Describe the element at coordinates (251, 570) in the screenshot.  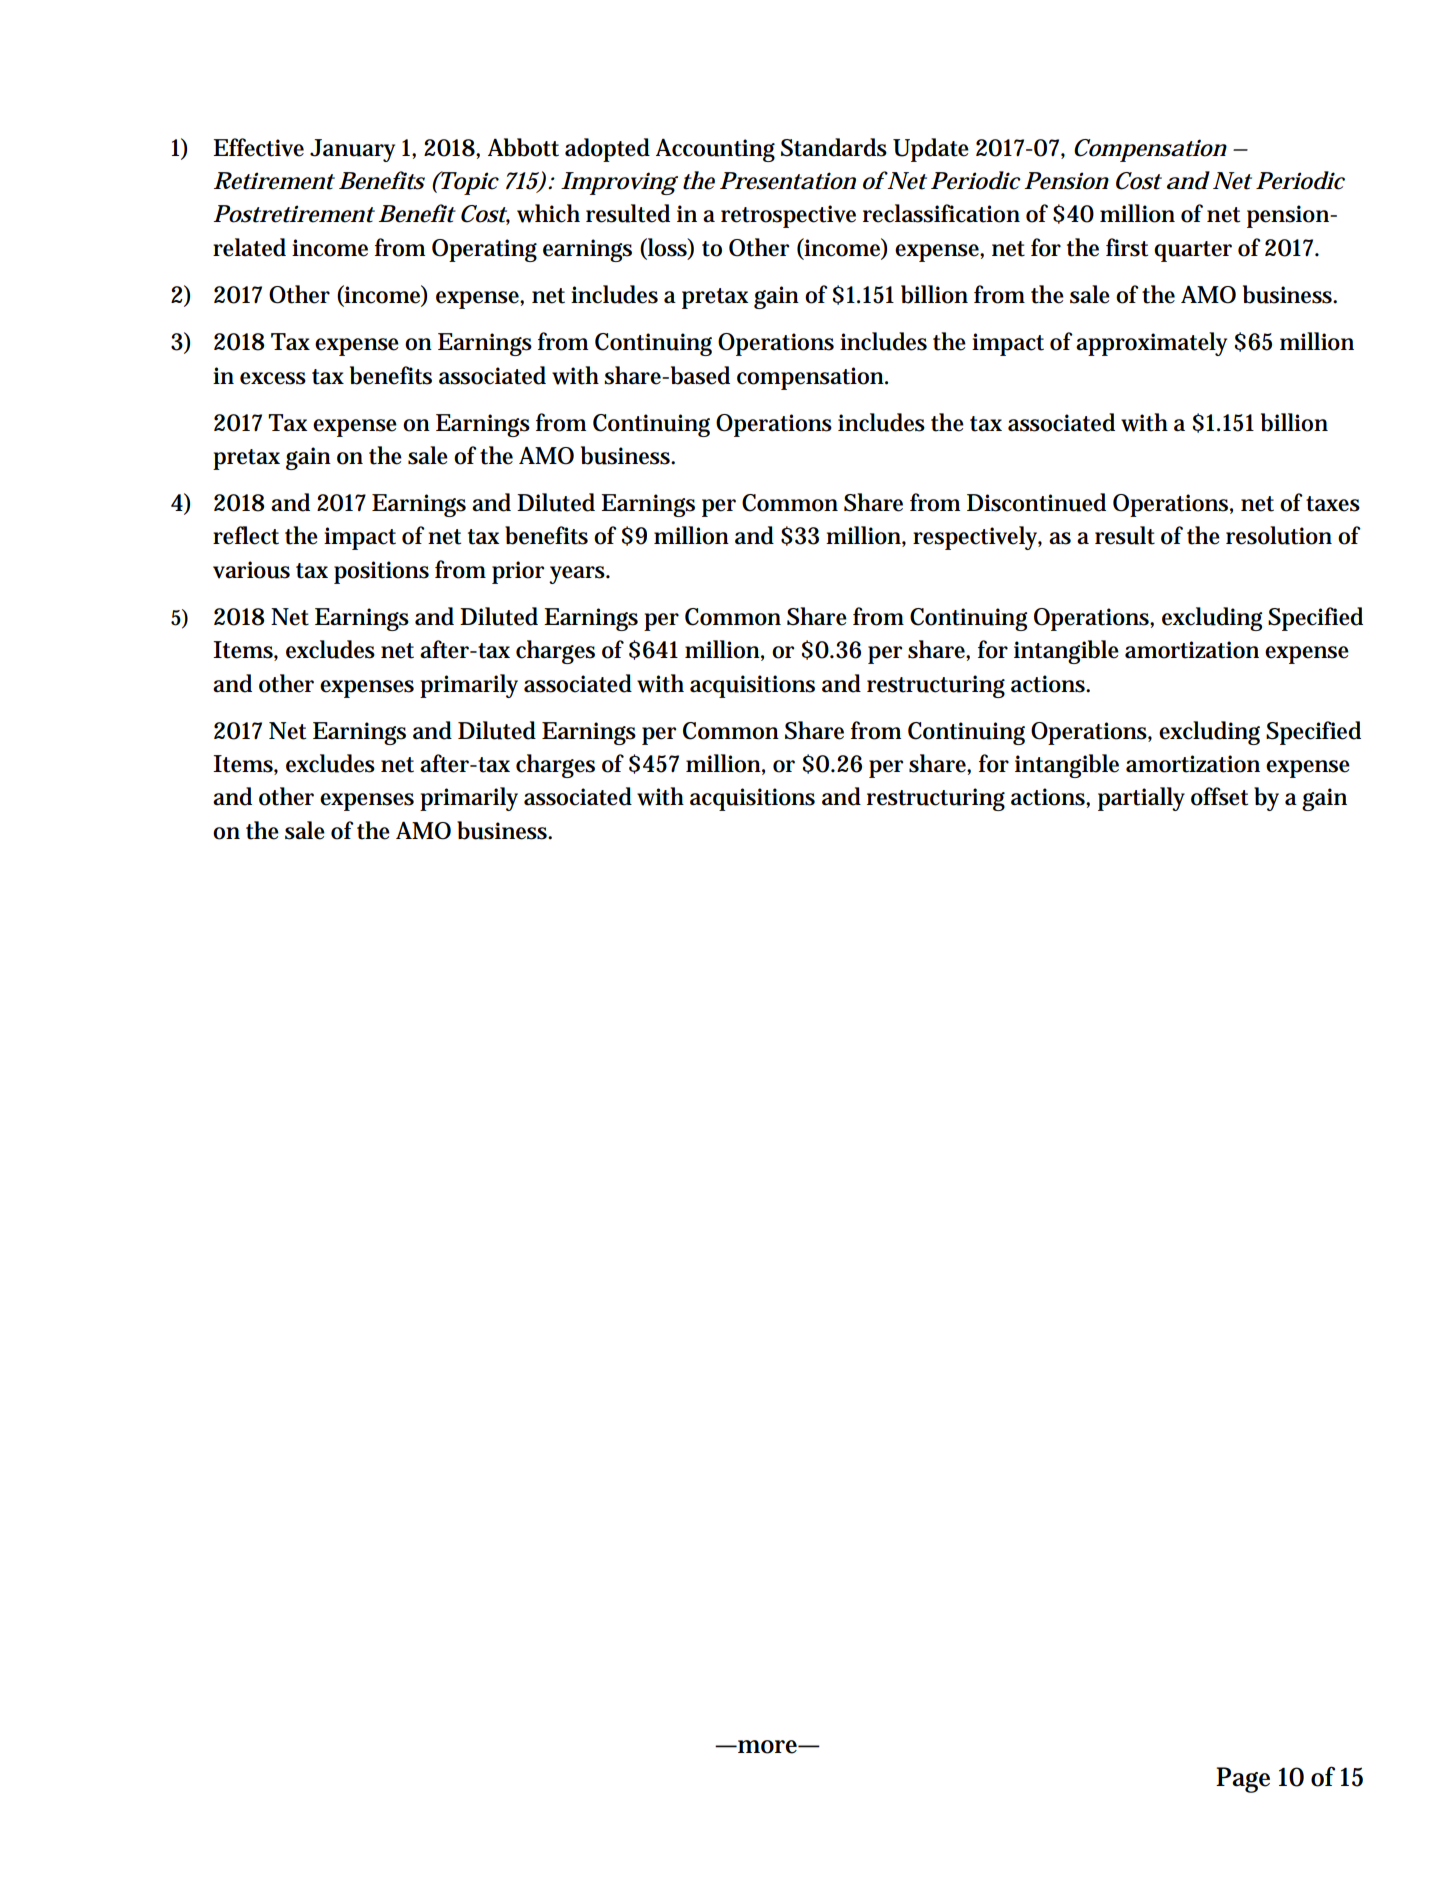
I see `various` at that location.
